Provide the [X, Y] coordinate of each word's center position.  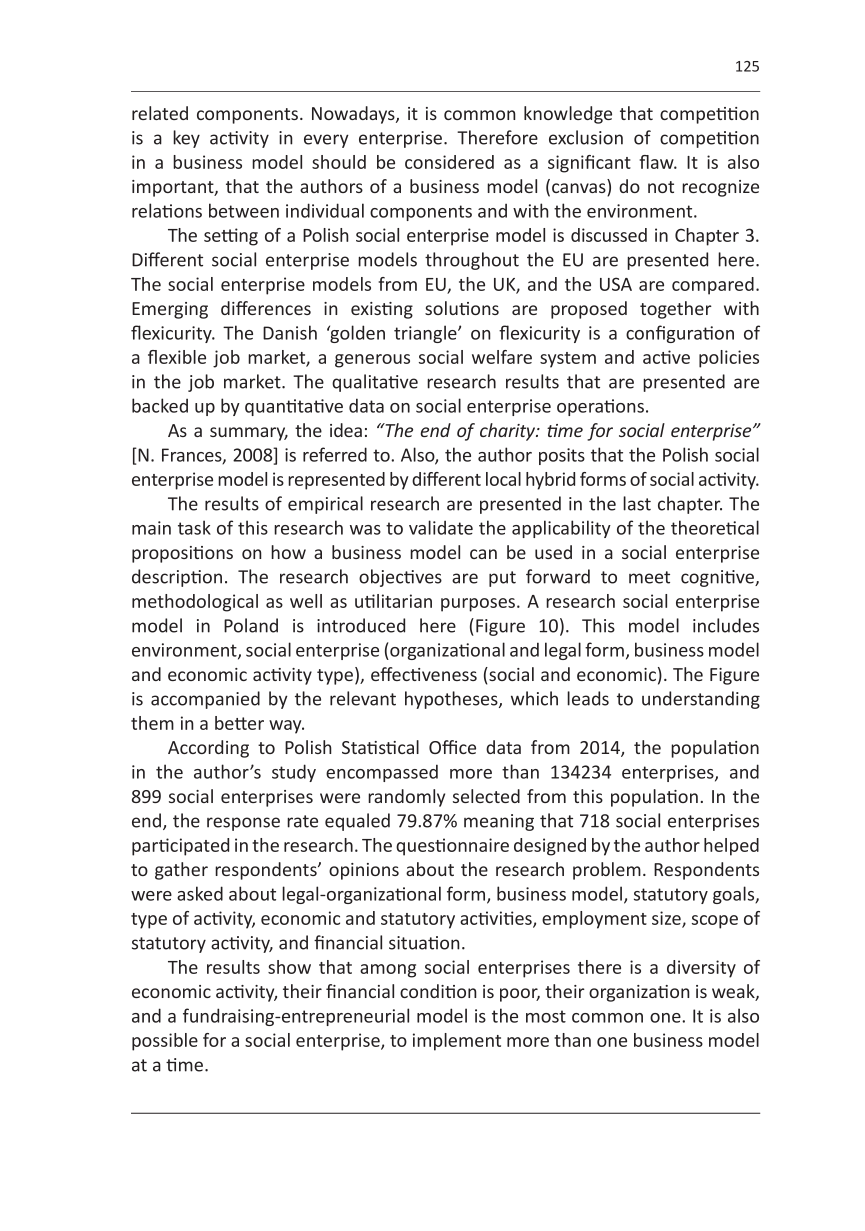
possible [165, 1042]
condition [438, 991]
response [243, 824]
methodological [195, 603]
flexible [177, 357]
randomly [406, 798]
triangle [426, 334]
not [661, 187]
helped [731, 847]
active [666, 357]
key [186, 139]
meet [649, 577]
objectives [400, 578]
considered [449, 162]
